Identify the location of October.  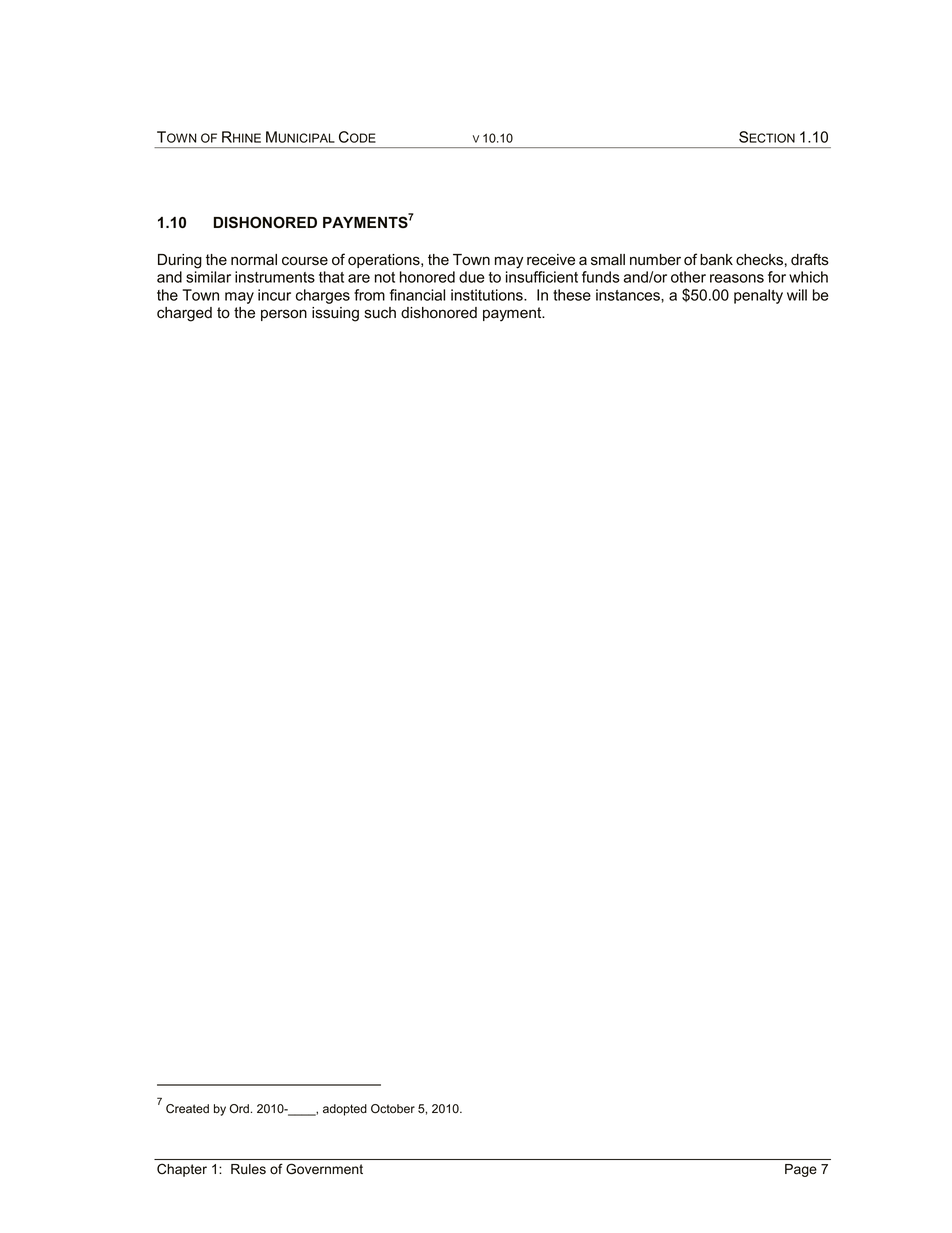
(393, 1109).
